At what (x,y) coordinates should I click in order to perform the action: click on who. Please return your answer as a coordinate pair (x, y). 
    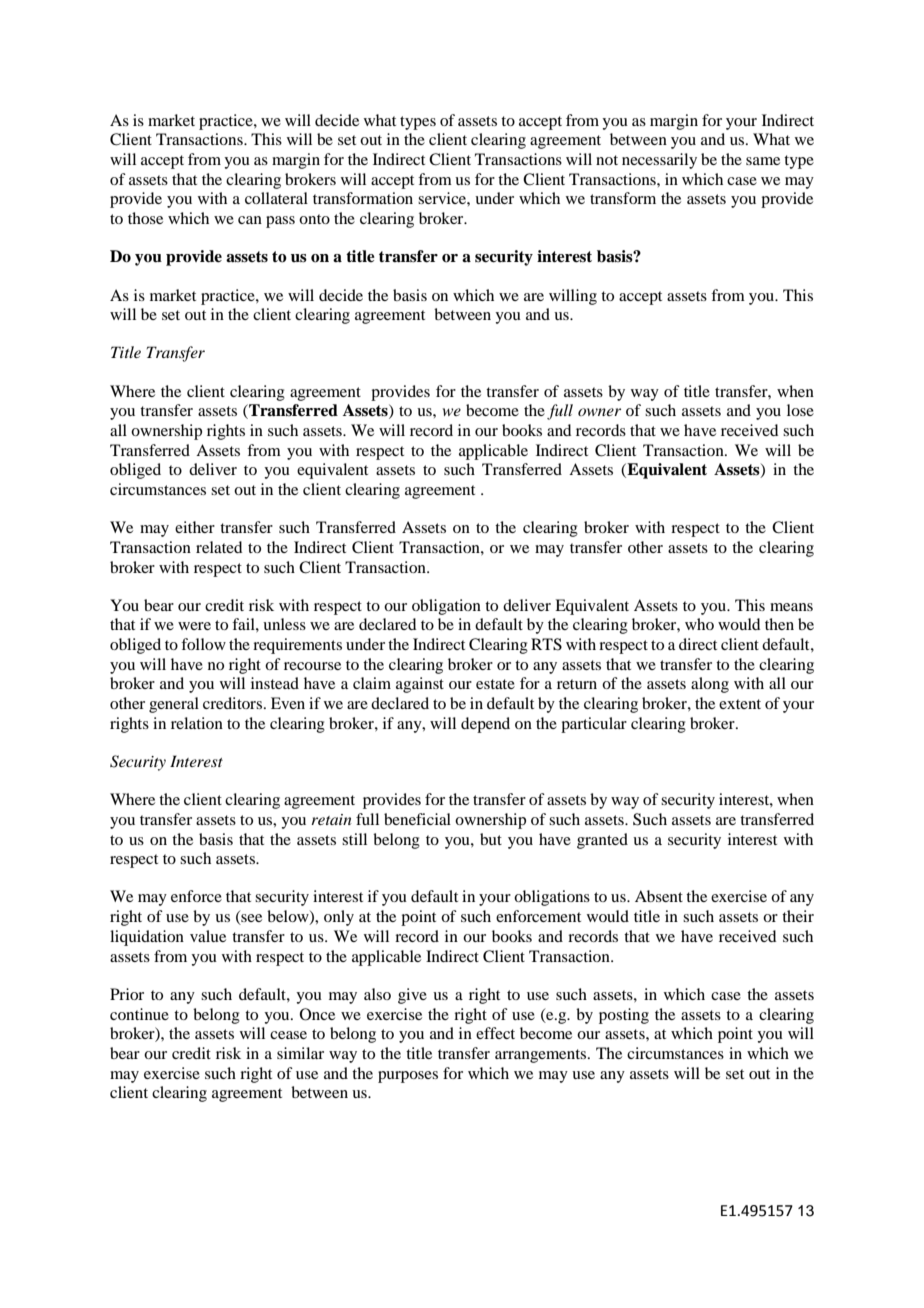
    Looking at the image, I should click on (699, 624).
